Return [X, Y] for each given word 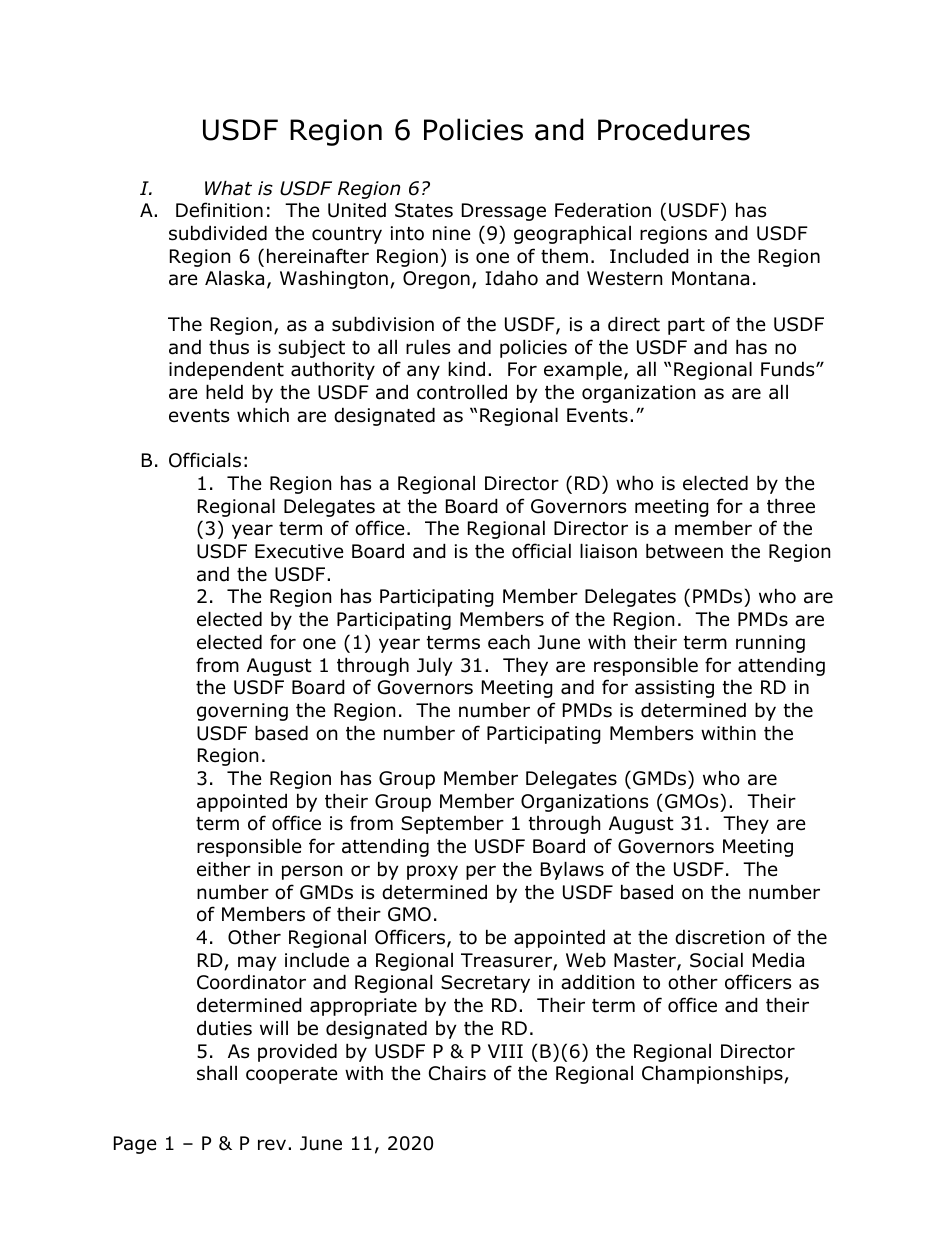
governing [242, 712]
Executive [299, 551]
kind [466, 369]
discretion [719, 937]
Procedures [674, 129]
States [424, 210]
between [684, 551]
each [509, 642]
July [435, 666]
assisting [674, 689]
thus [229, 347]
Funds [789, 369]
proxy [432, 872]
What [228, 188]
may [257, 963]
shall [217, 1073]
